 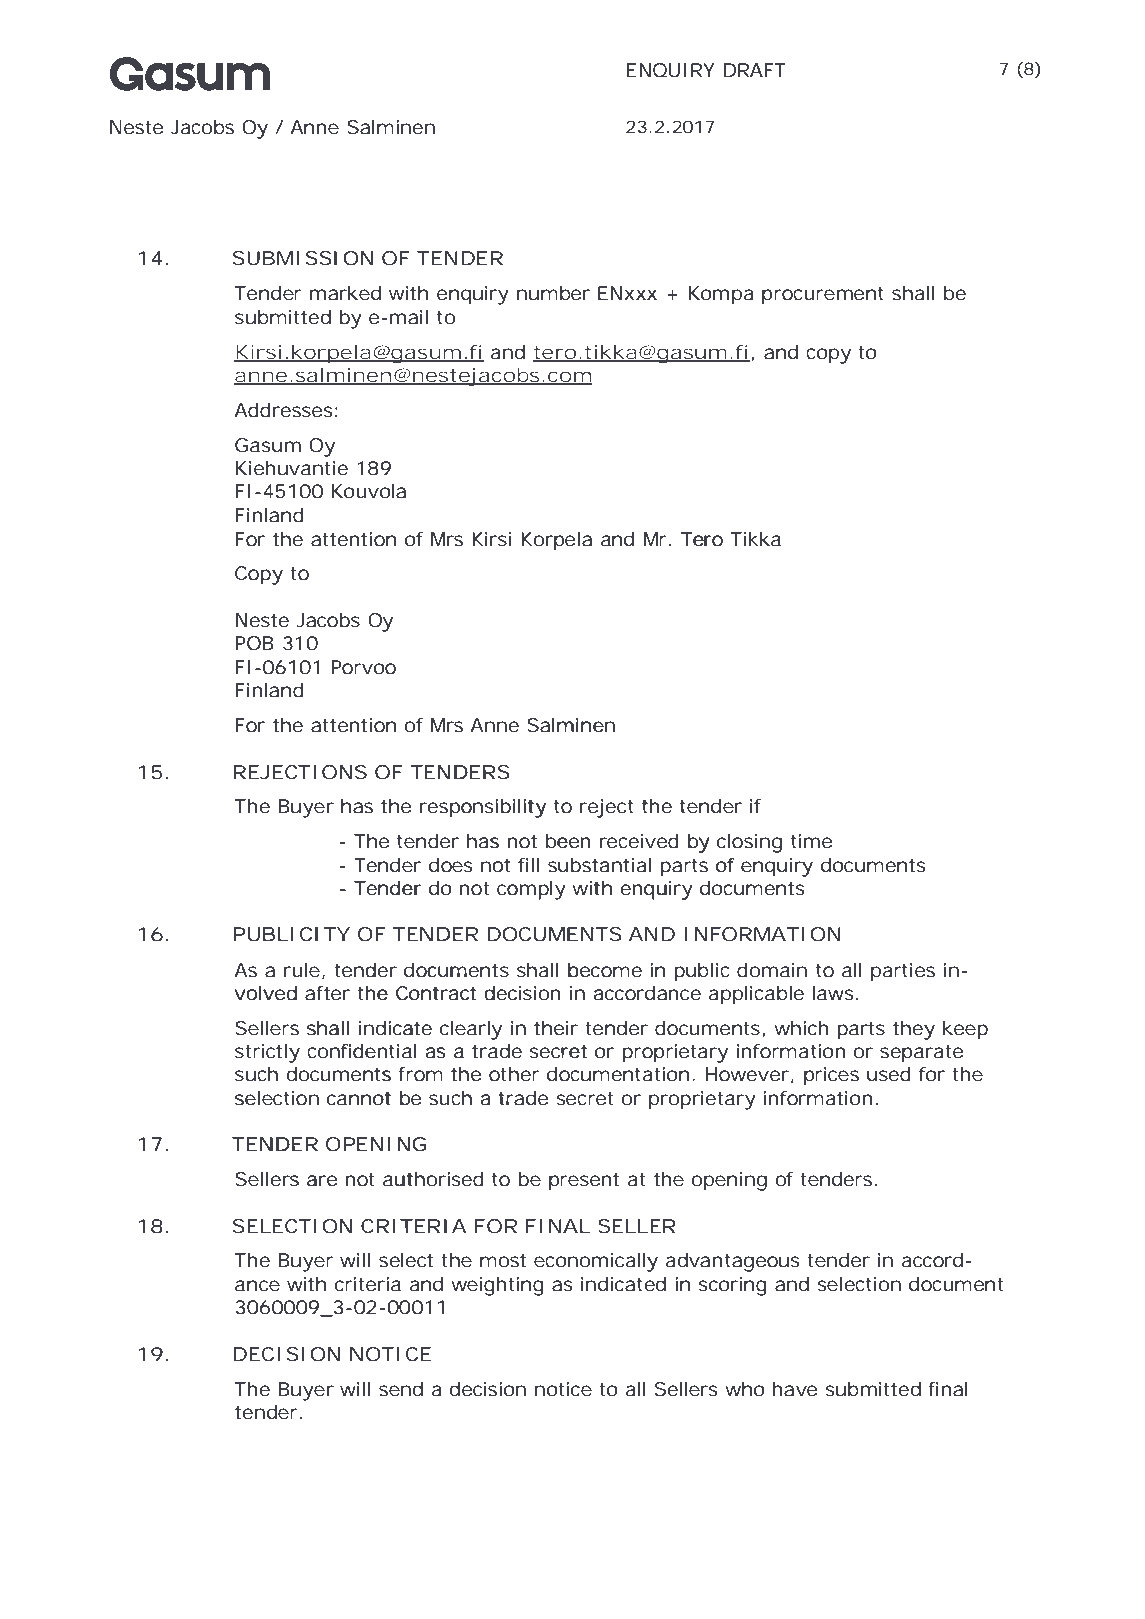 I want to click on have, so click(x=794, y=1389).
